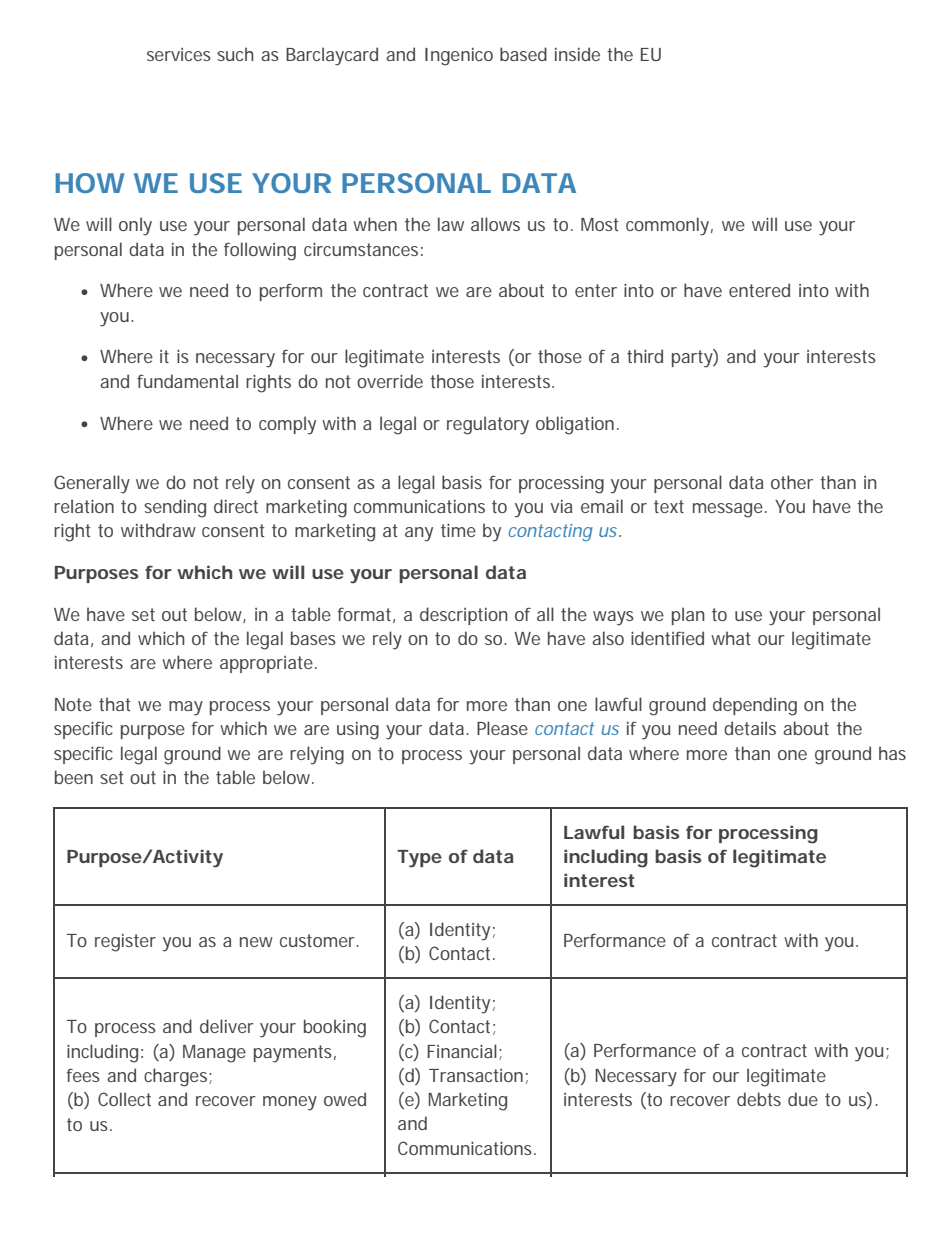 Image resolution: width=952 pixels, height=1233 pixels. Describe the element at coordinates (577, 54) in the image. I see `inside` at that location.
